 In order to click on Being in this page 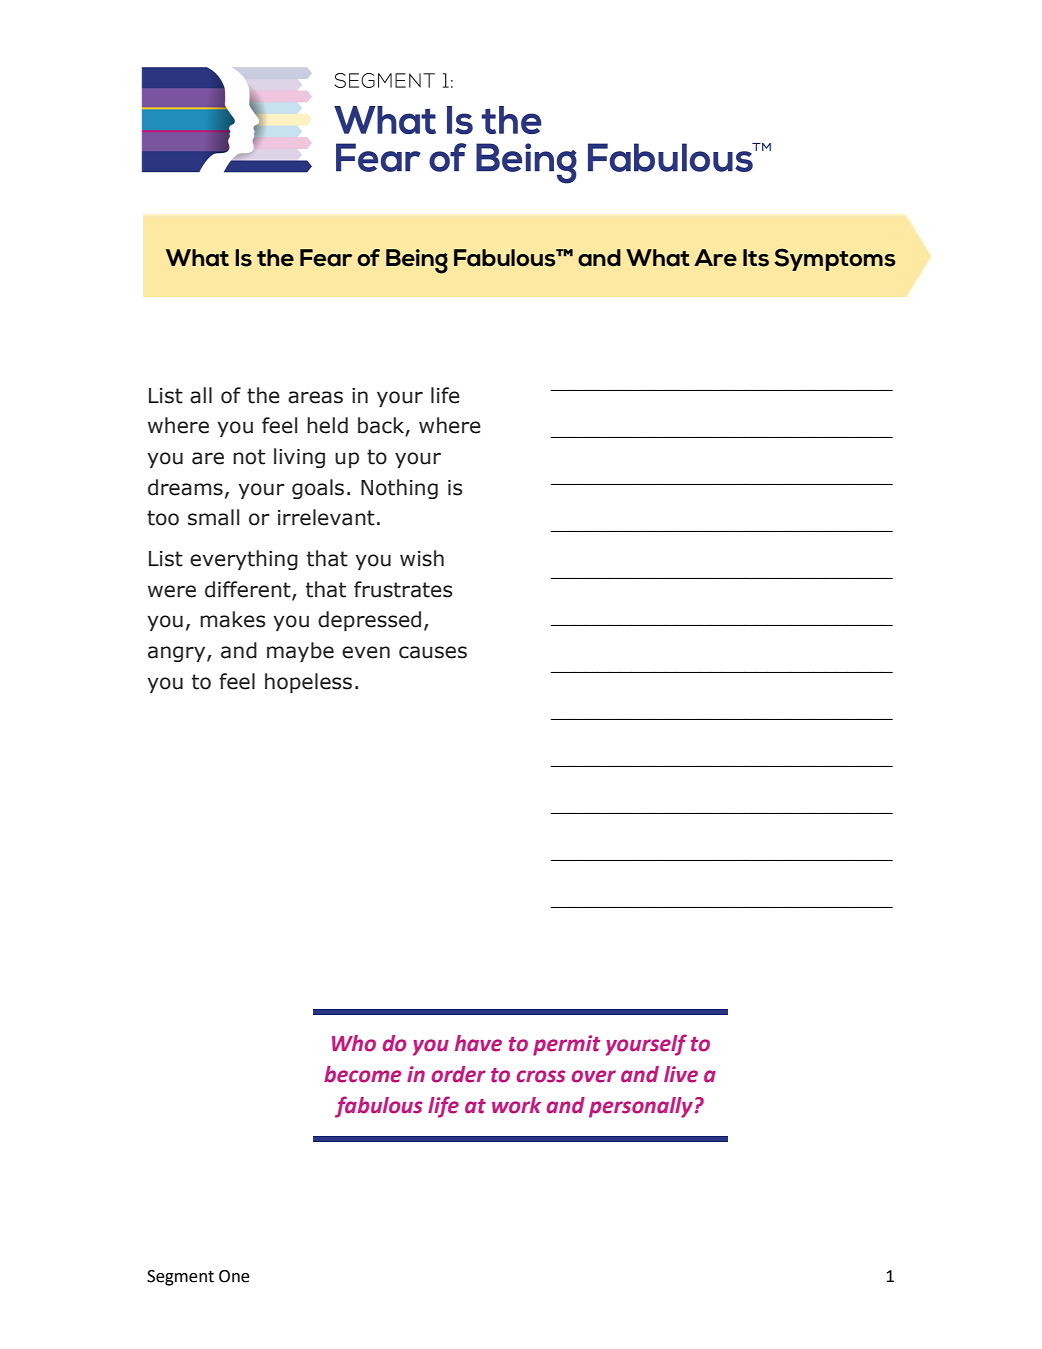, I will do `click(417, 261)`.
